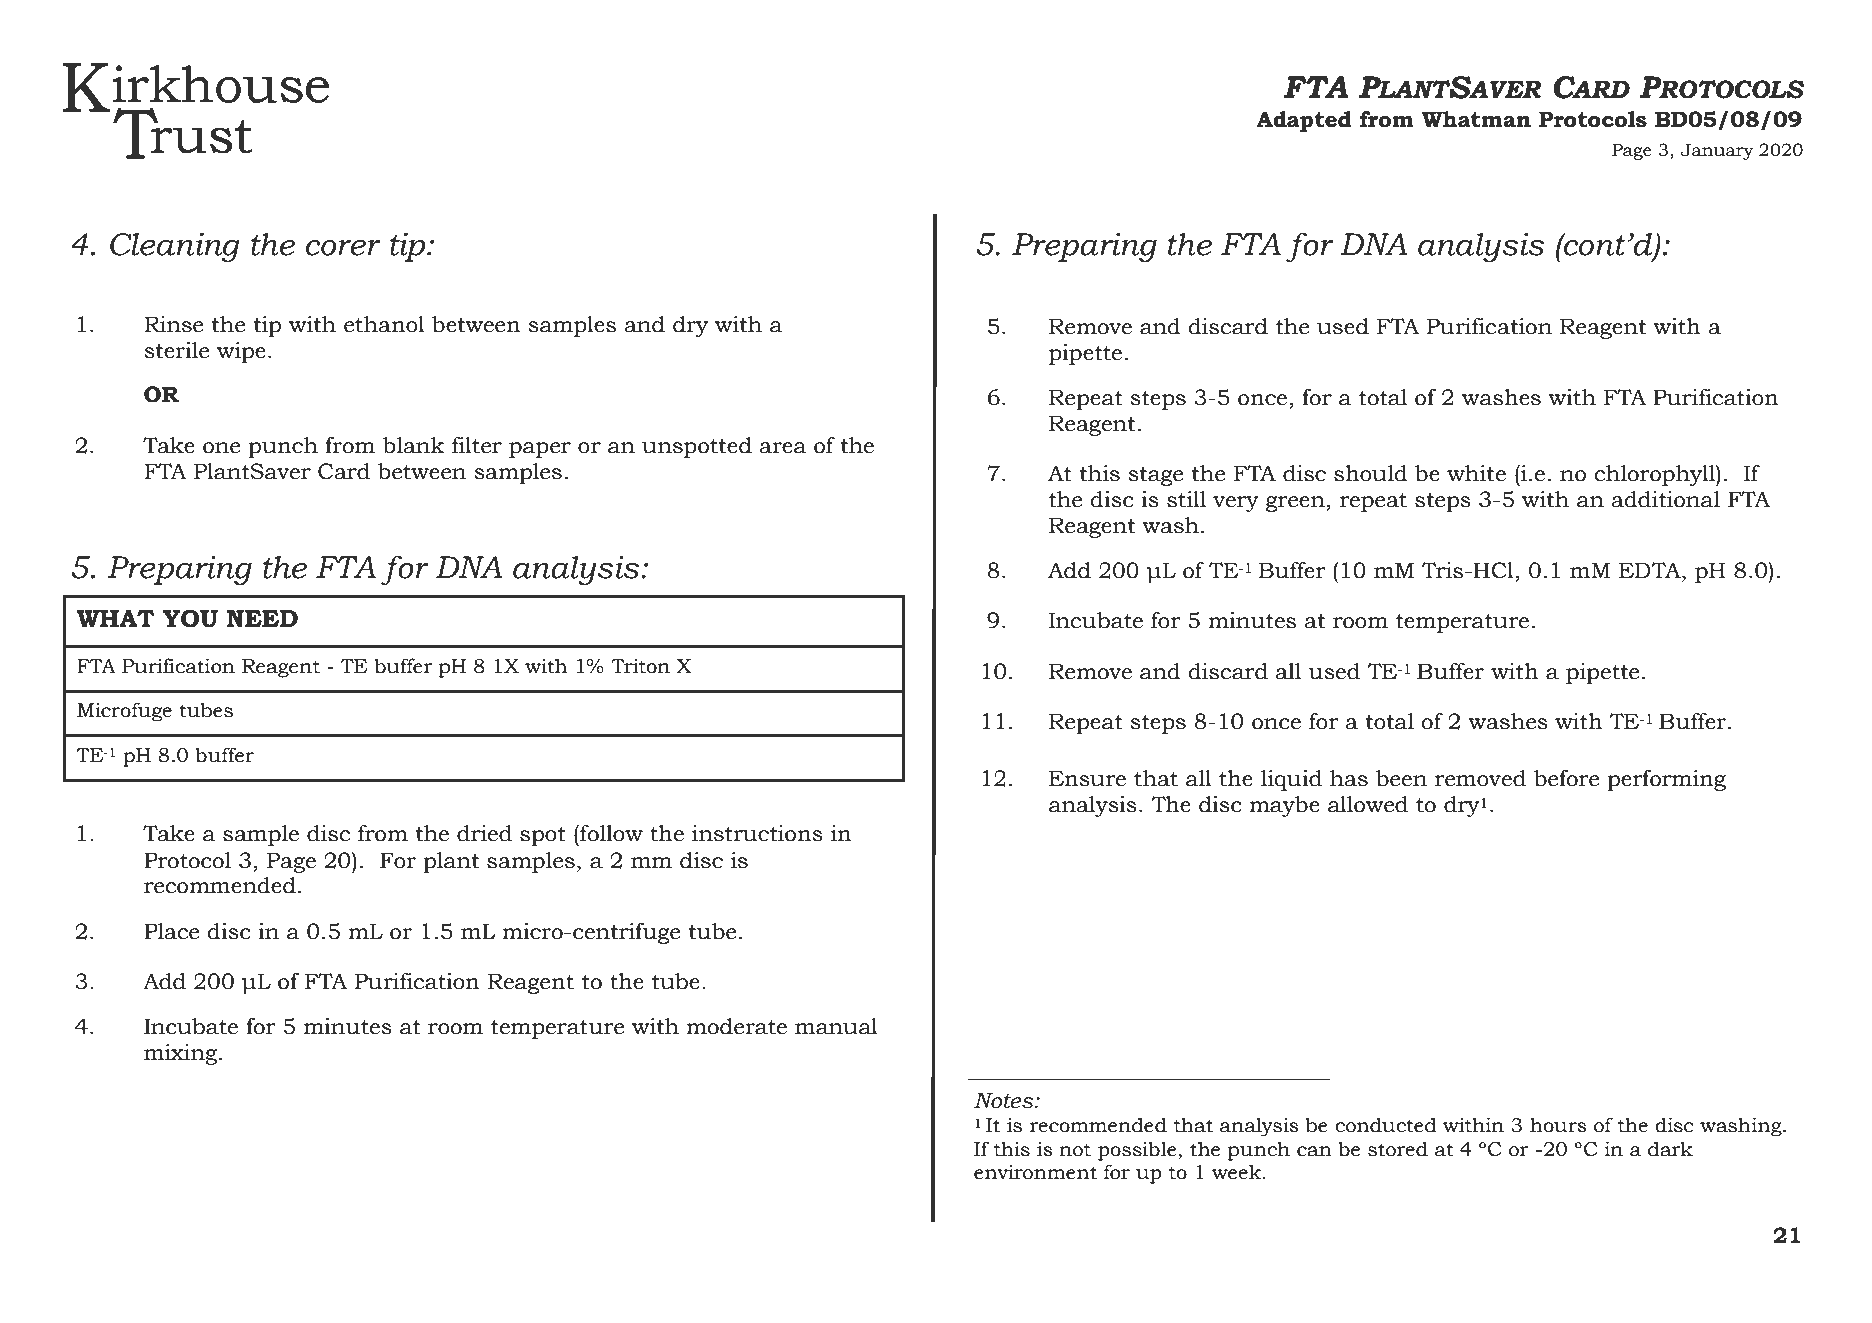 The image size is (1872, 1323). What do you see at coordinates (171, 931) in the document?
I see `Place` at bounding box center [171, 931].
